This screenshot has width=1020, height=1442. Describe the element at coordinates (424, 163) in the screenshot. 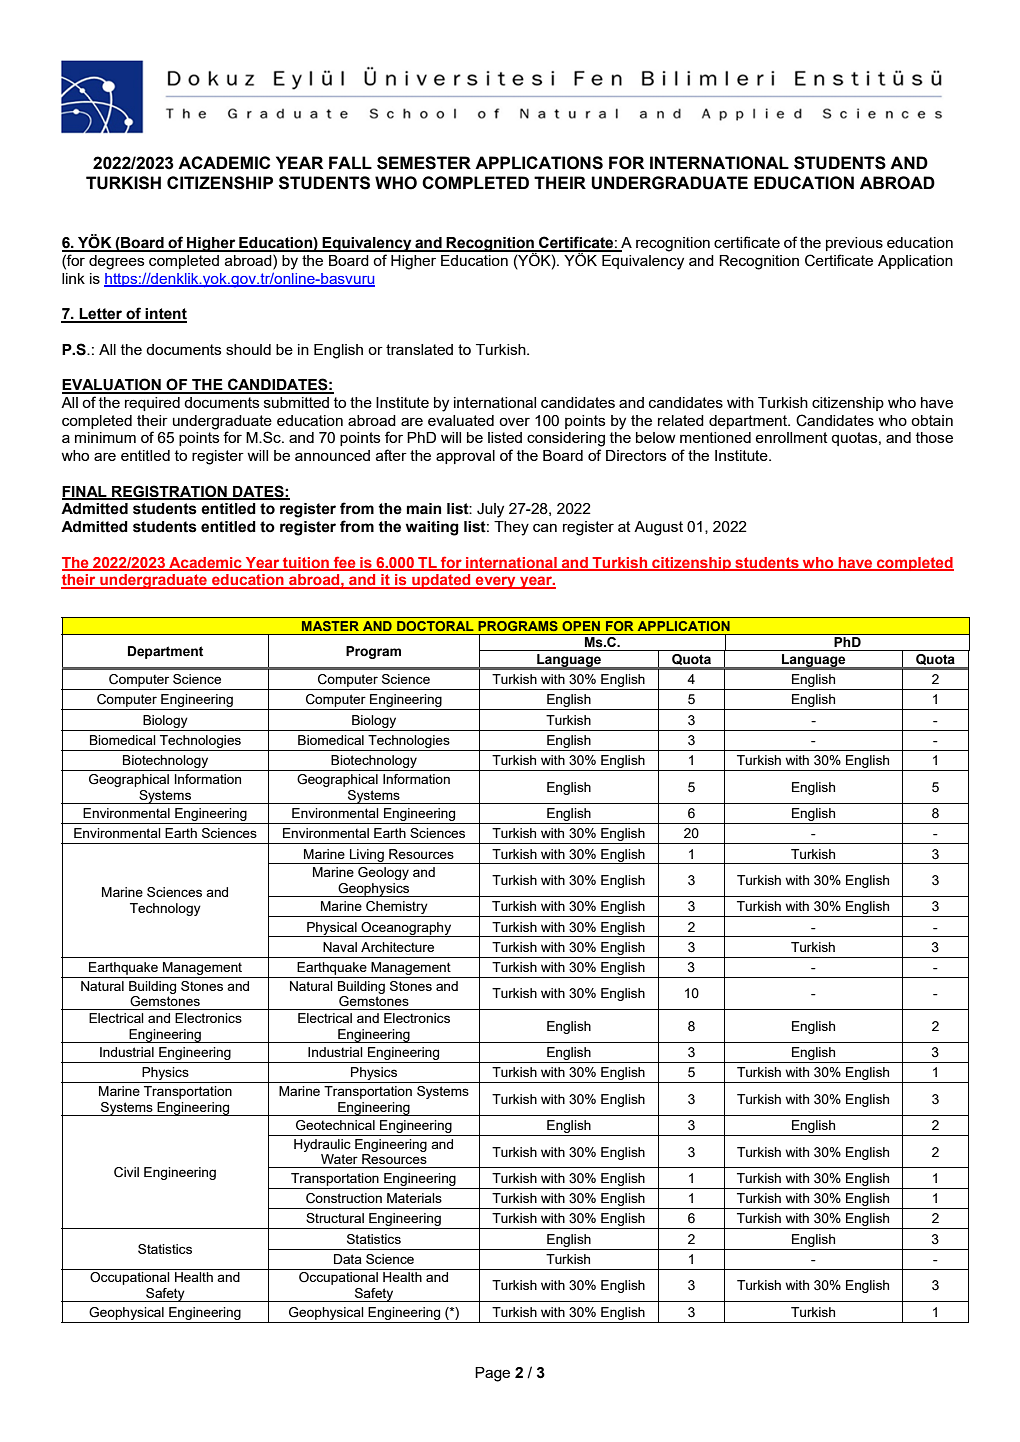

I see `SEMESTER` at that location.
